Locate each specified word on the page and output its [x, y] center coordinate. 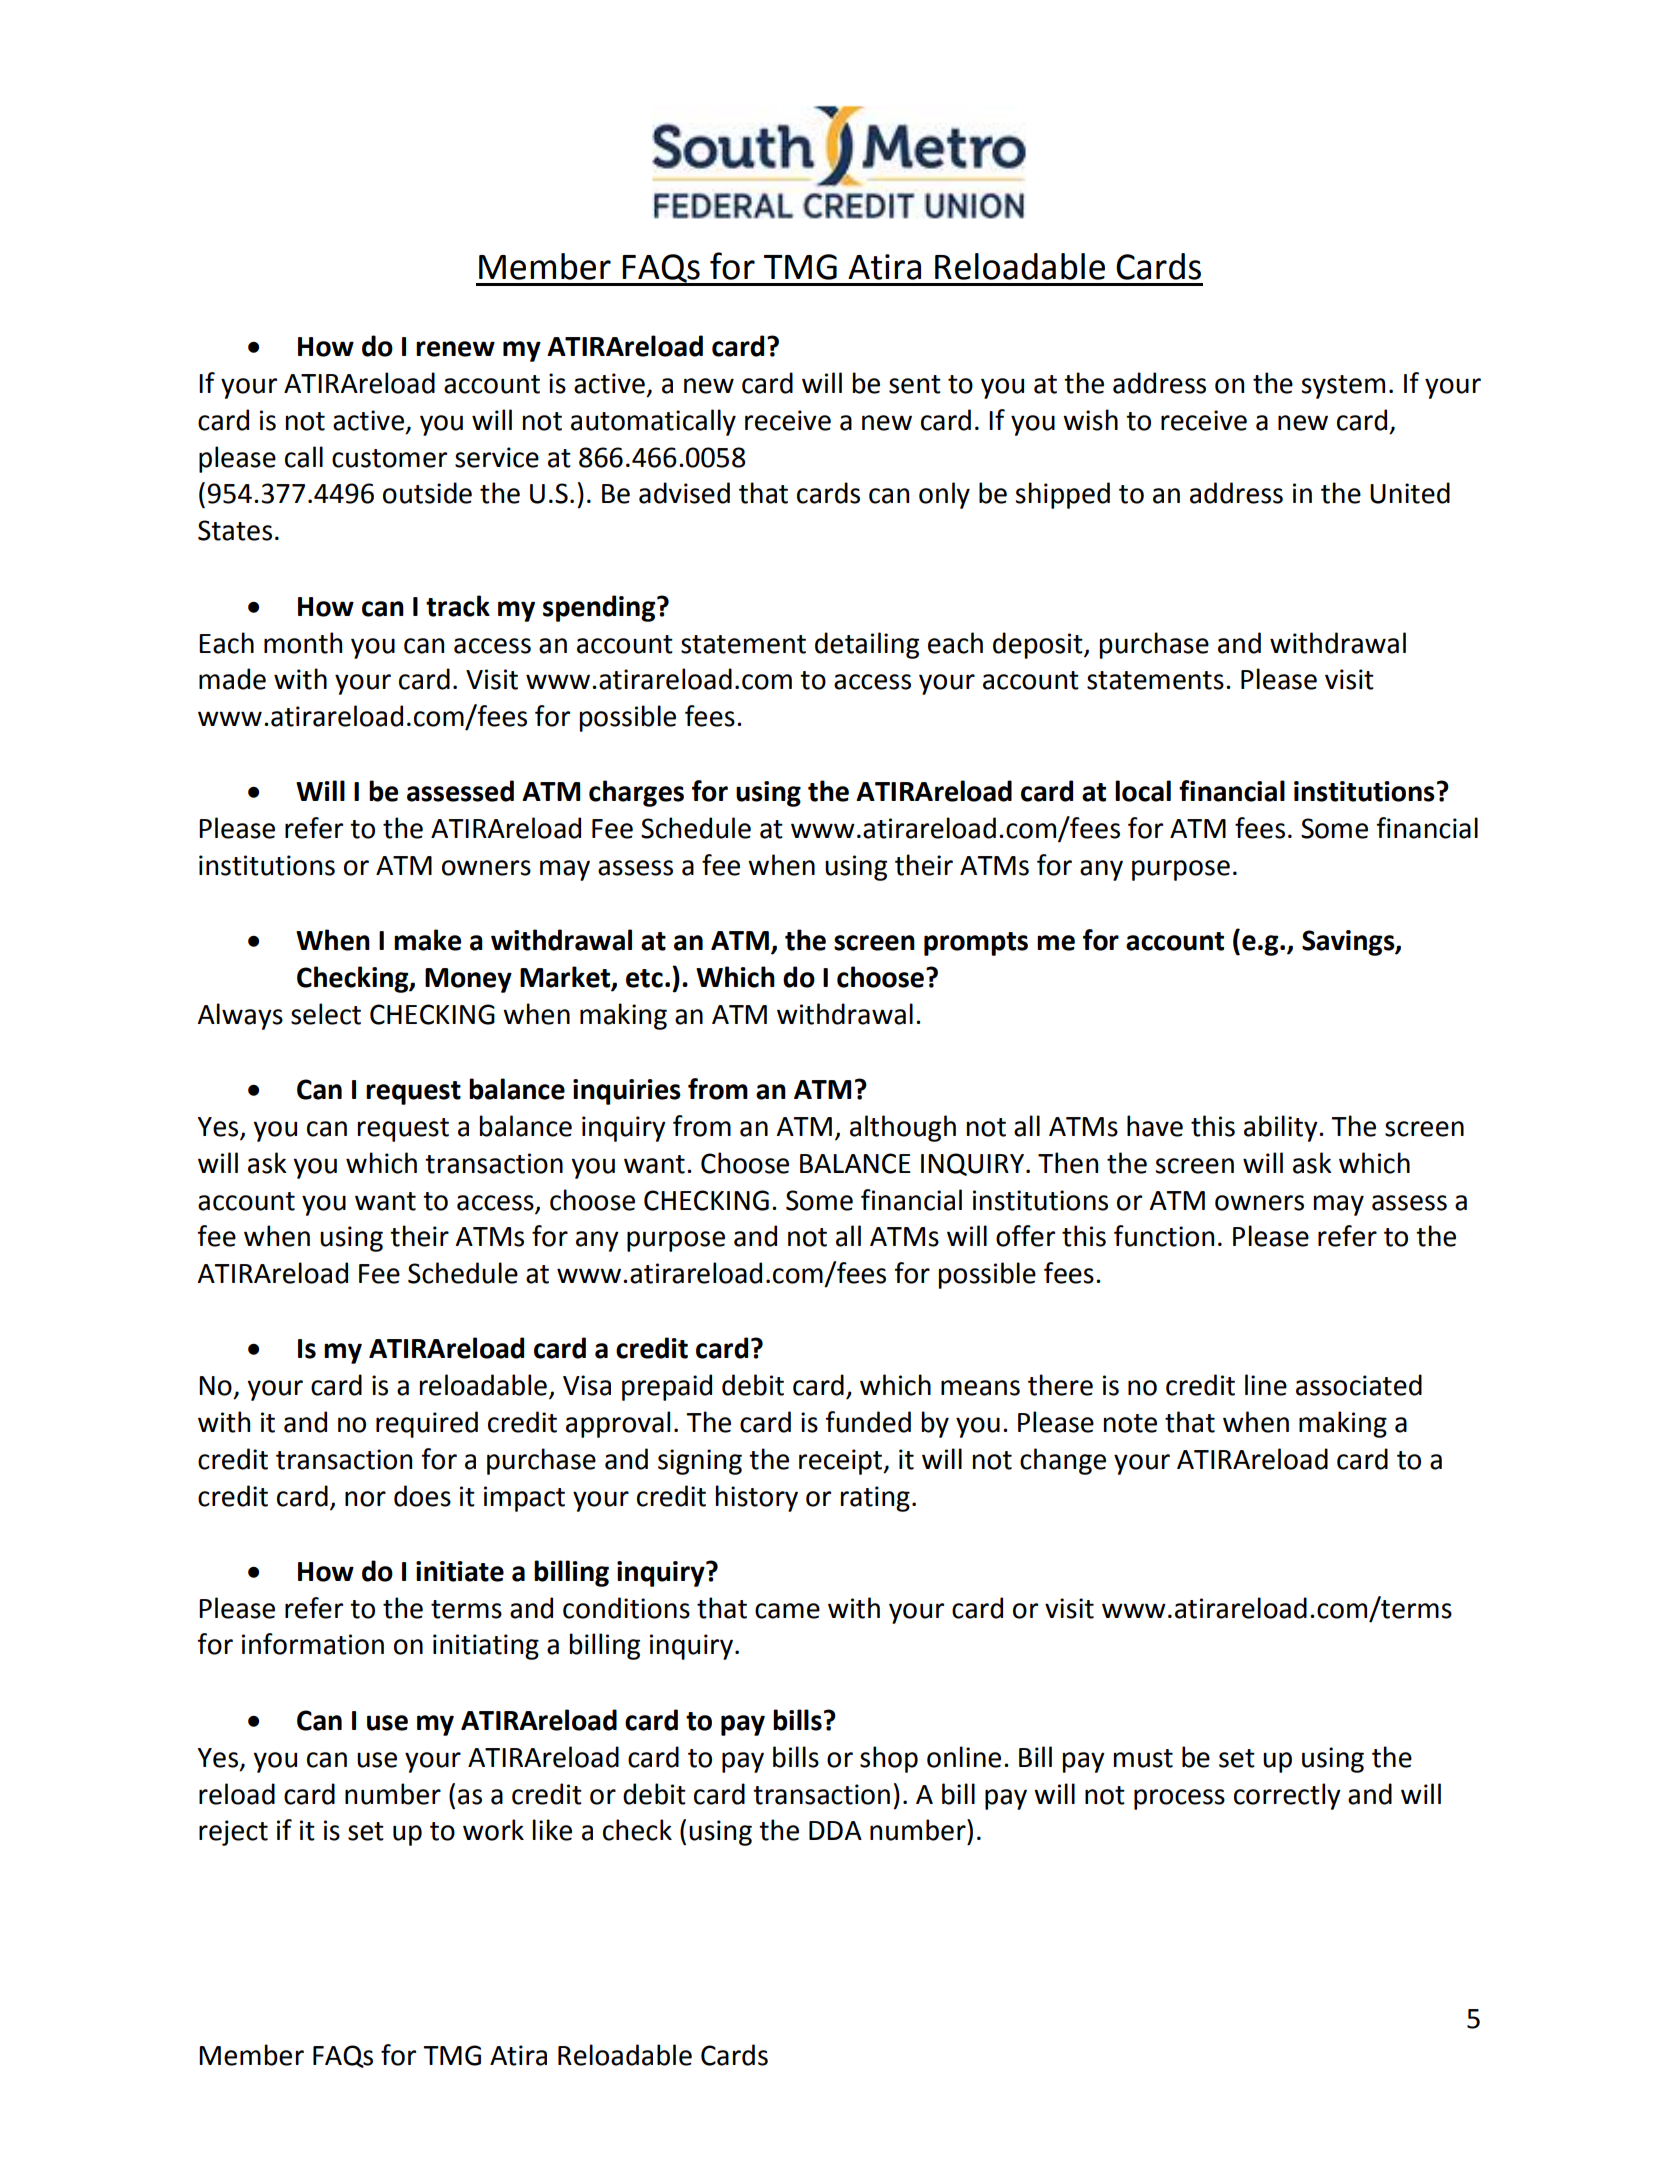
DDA [835, 1830]
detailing [867, 645]
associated [1359, 1385]
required [427, 1424]
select [326, 1014]
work [493, 1830]
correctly [1287, 1796]
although [903, 1128]
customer [389, 458]
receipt [842, 1462]
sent [915, 384]
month [303, 643]
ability [1282, 1128]
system [1343, 387]
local [1143, 791]
